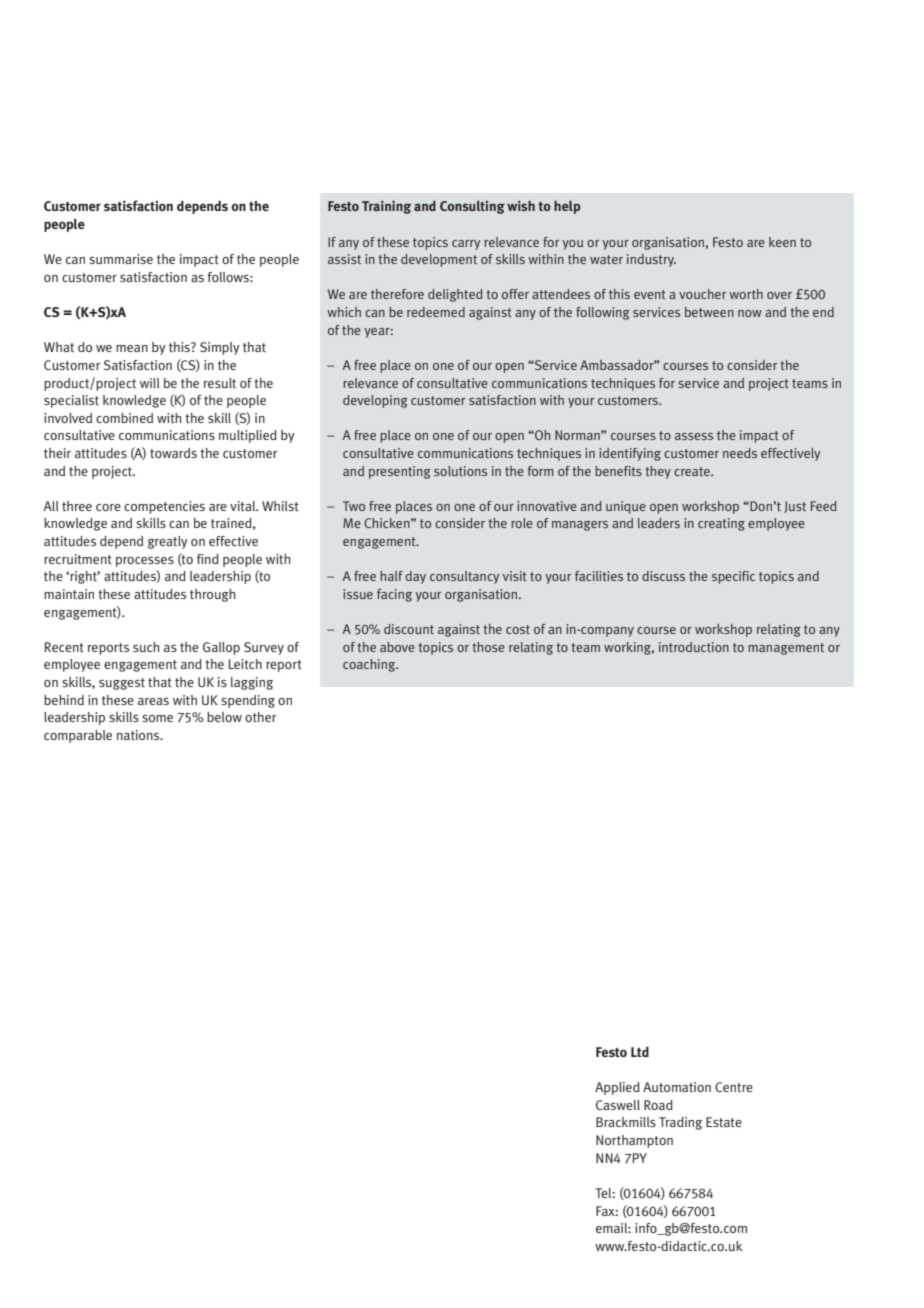  I want to click on summarise, so click(121, 259).
